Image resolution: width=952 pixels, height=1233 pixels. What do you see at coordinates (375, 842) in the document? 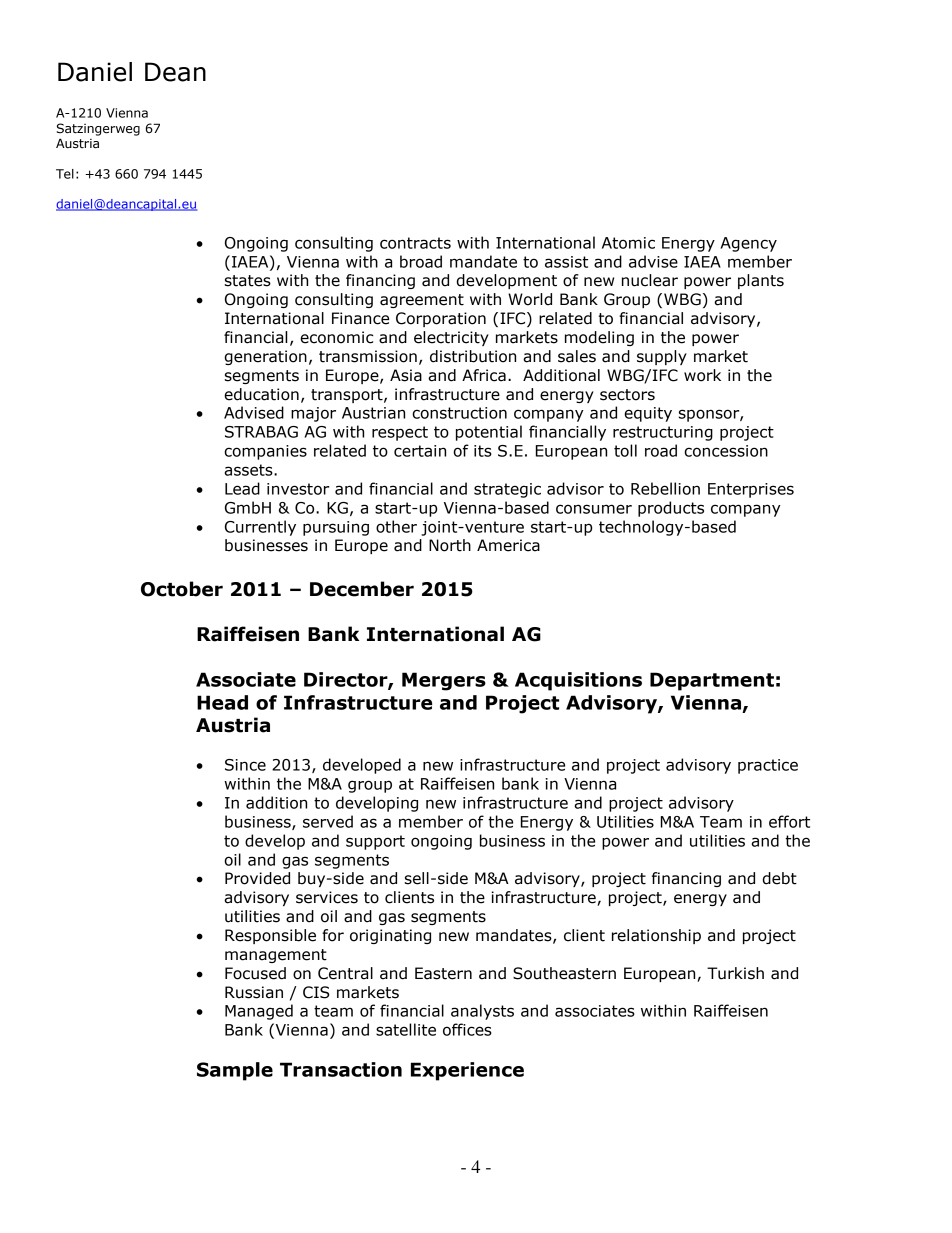
I see `support` at bounding box center [375, 842].
